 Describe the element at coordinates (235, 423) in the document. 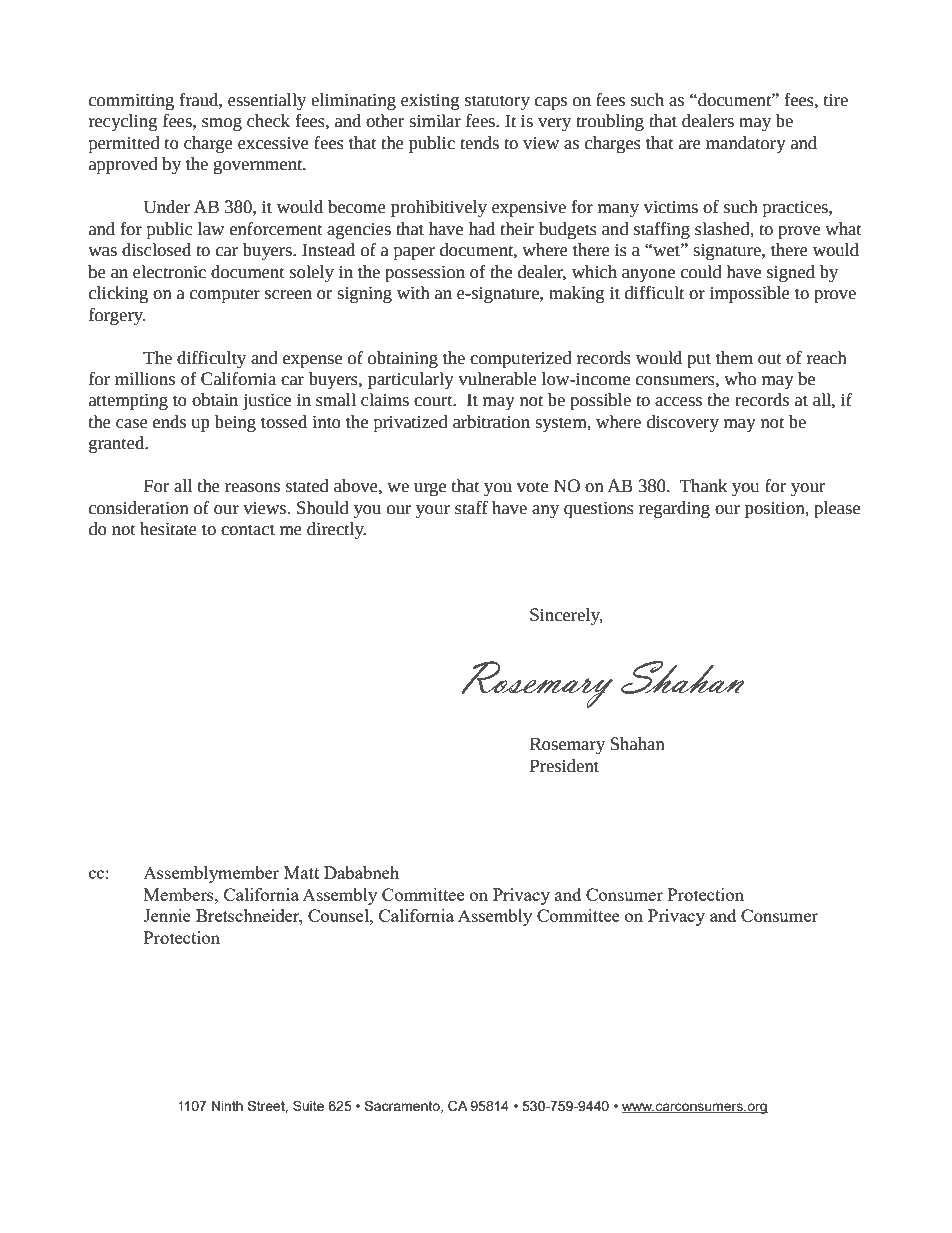

I see `being` at that location.
